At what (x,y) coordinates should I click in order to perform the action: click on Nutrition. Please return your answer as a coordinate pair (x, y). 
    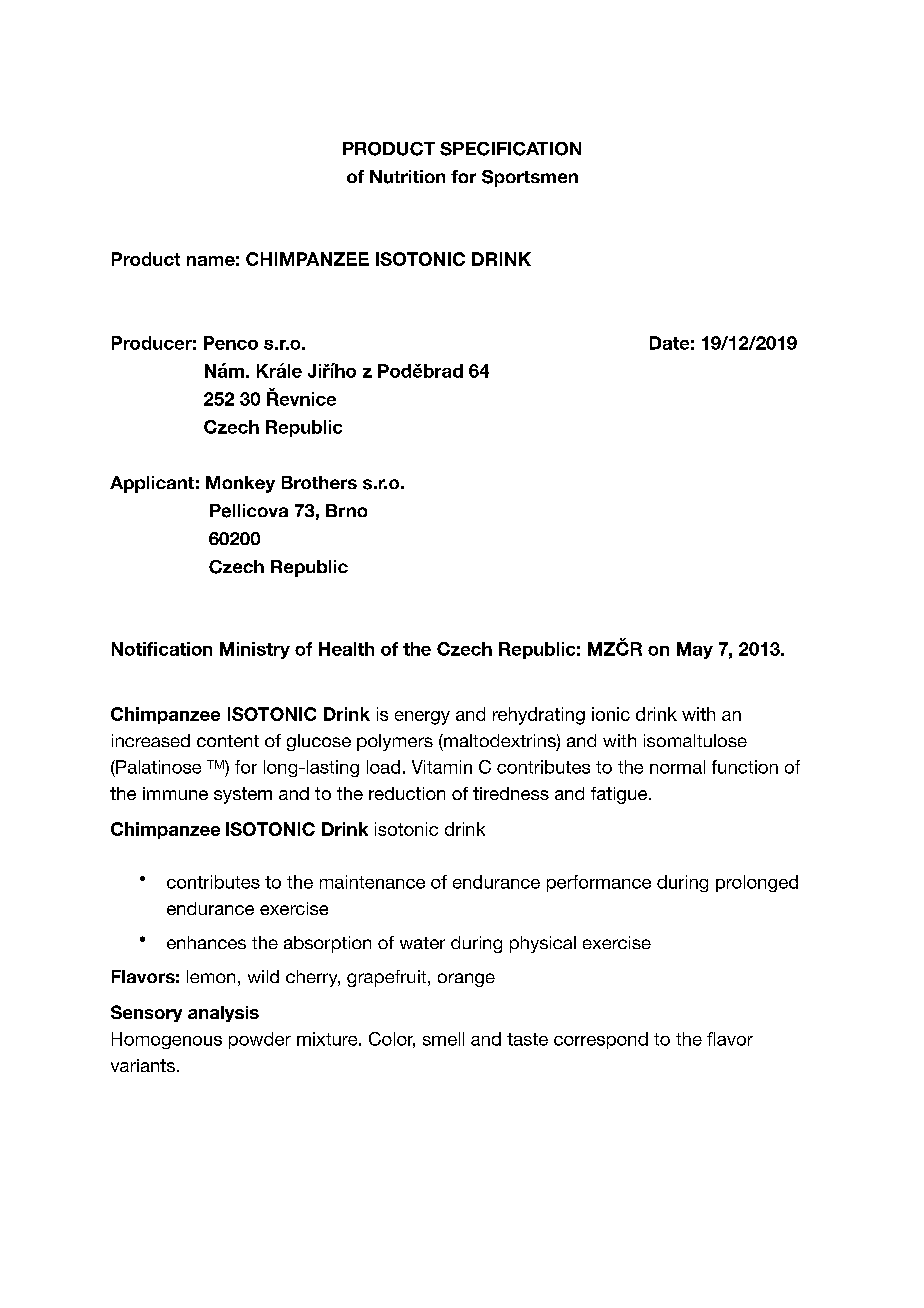
    Looking at the image, I should click on (407, 177).
